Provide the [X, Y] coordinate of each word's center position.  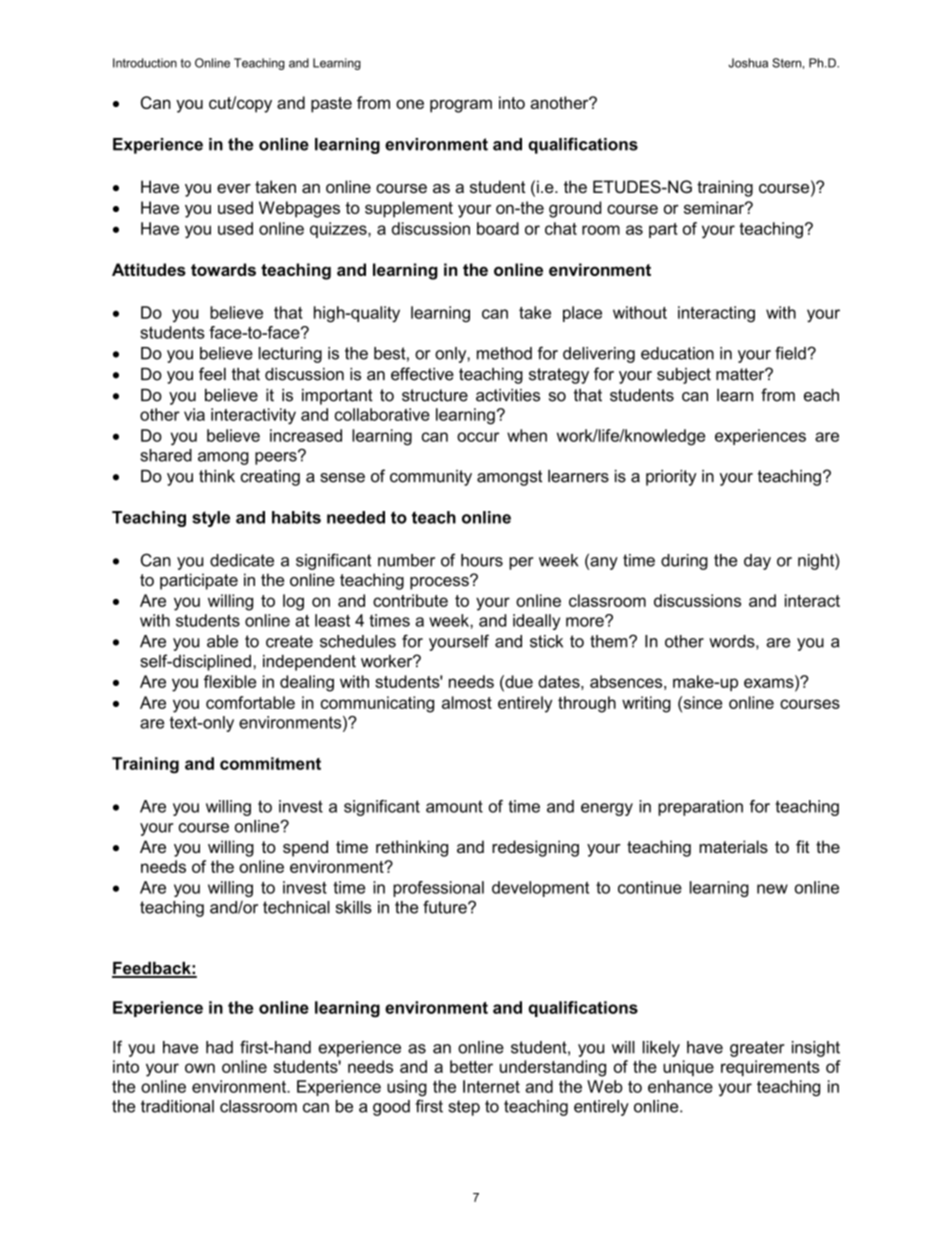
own [200, 1068]
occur [478, 437]
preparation [700, 808]
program [461, 106]
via [194, 414]
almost [467, 702]
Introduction [145, 63]
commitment [270, 763]
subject [684, 376]
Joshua [748, 63]
